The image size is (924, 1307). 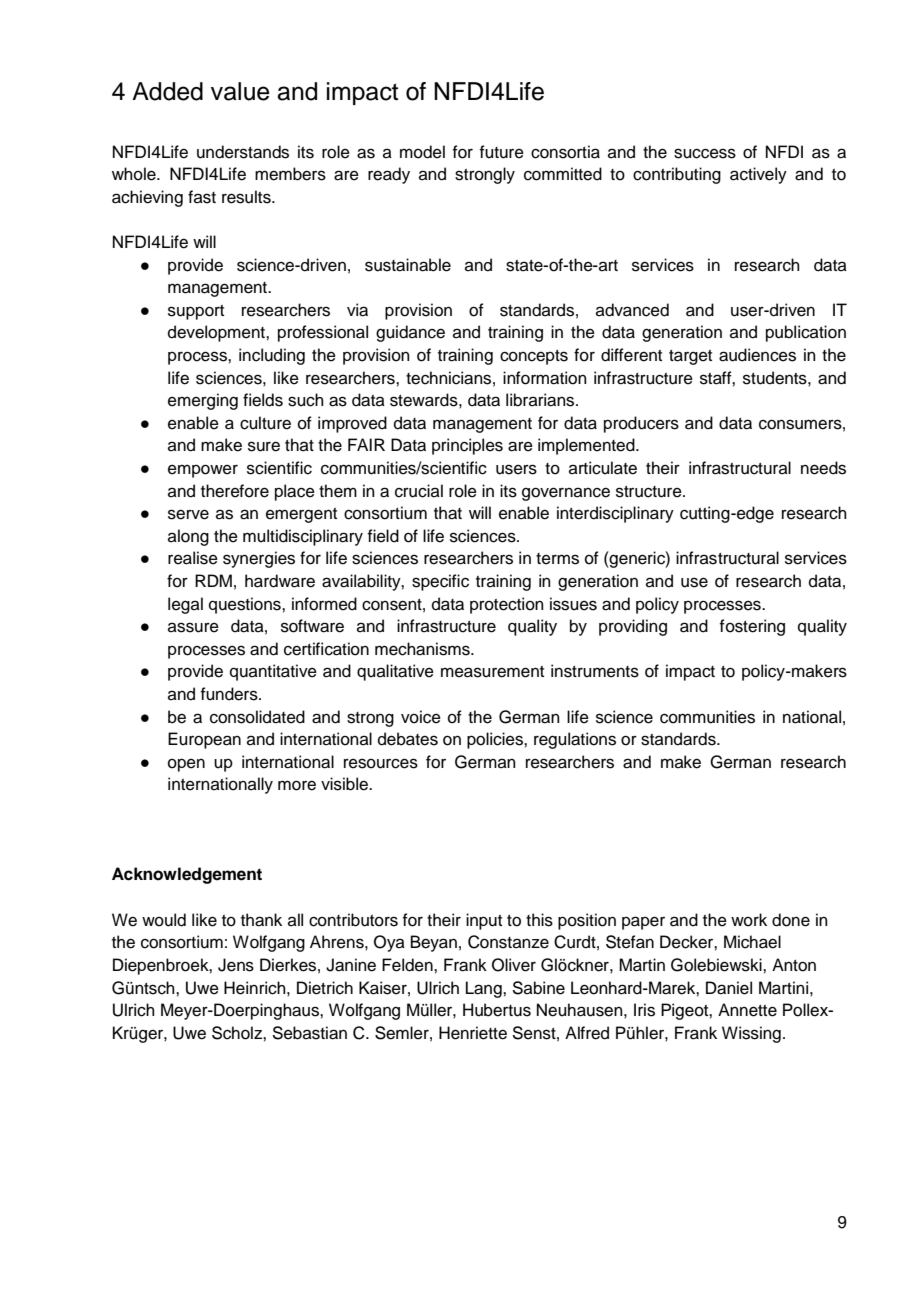 What do you see at coordinates (705, 153) in the page?
I see `success` at bounding box center [705, 153].
